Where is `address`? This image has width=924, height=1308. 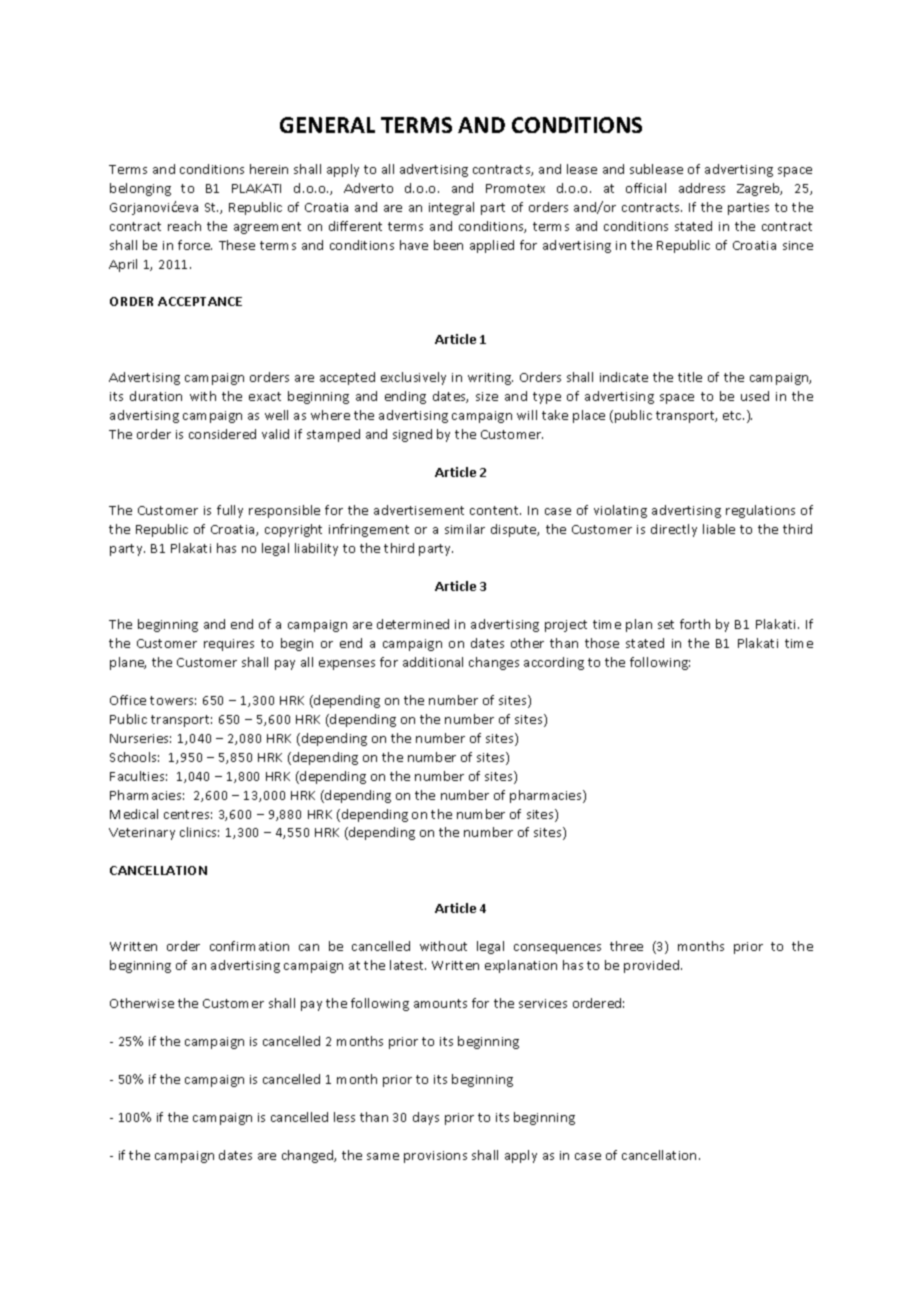 address is located at coordinates (702, 188).
